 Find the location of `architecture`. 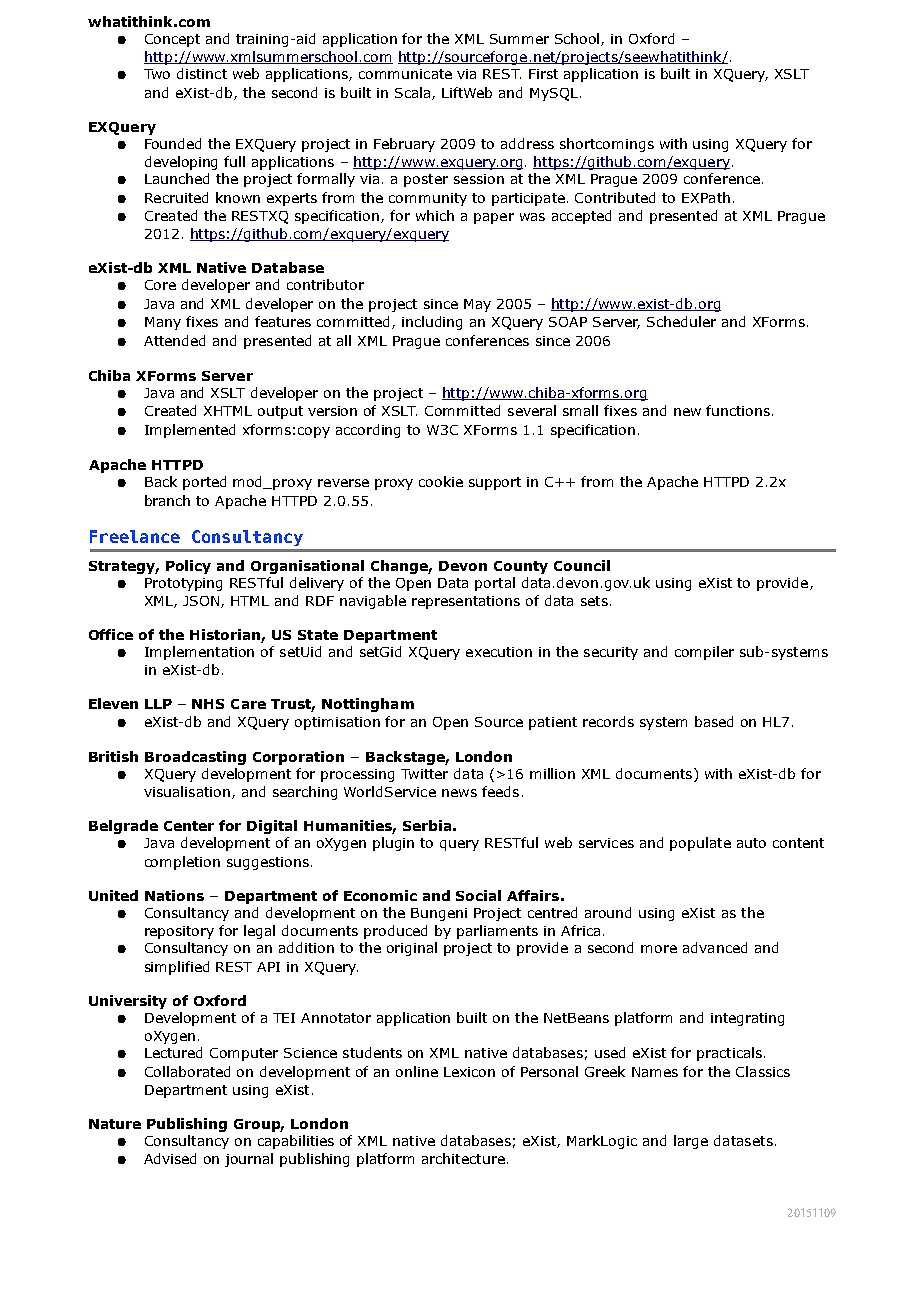

architecture is located at coordinates (463, 1158).
